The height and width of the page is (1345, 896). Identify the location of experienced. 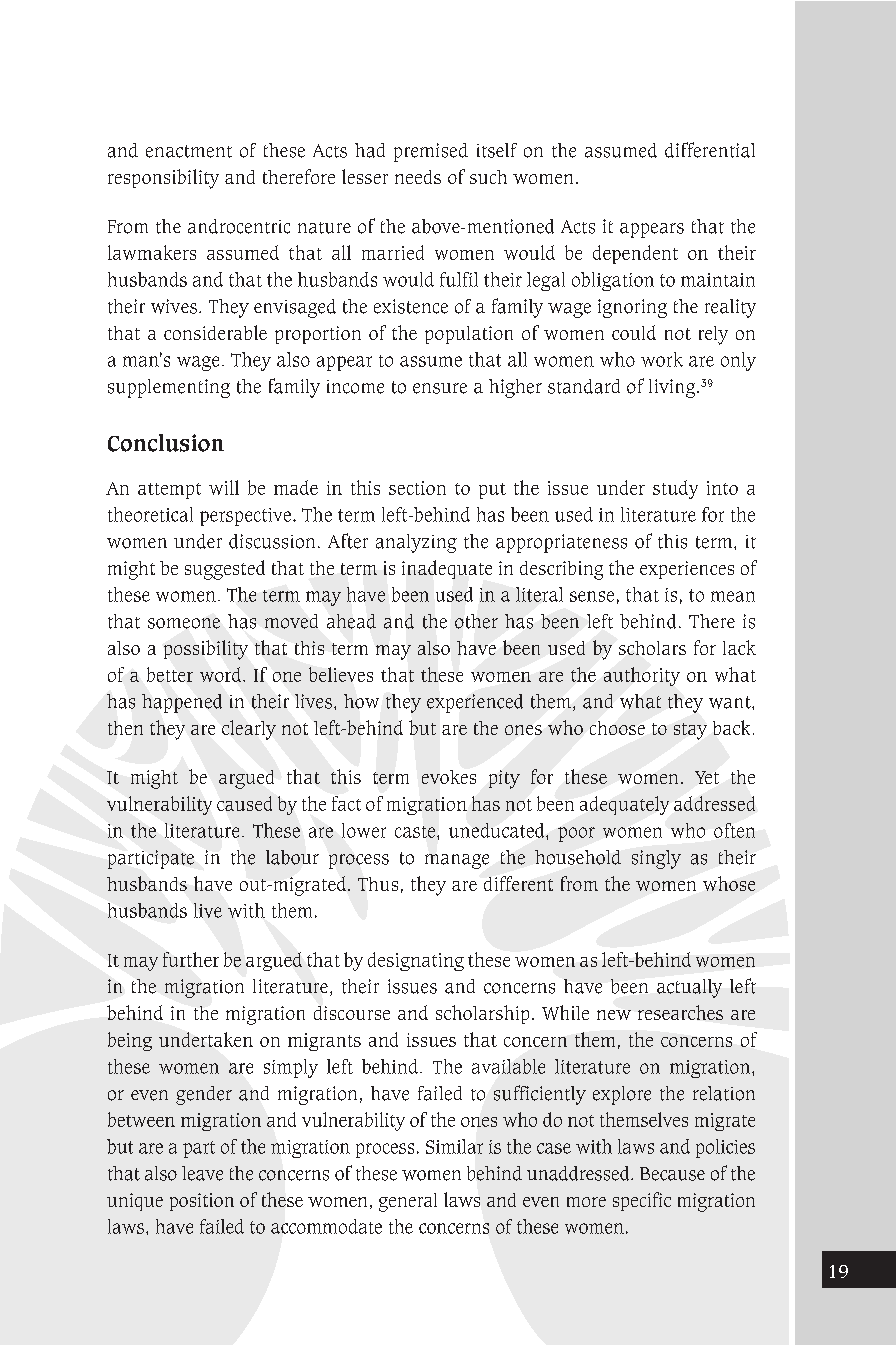
(475, 703).
